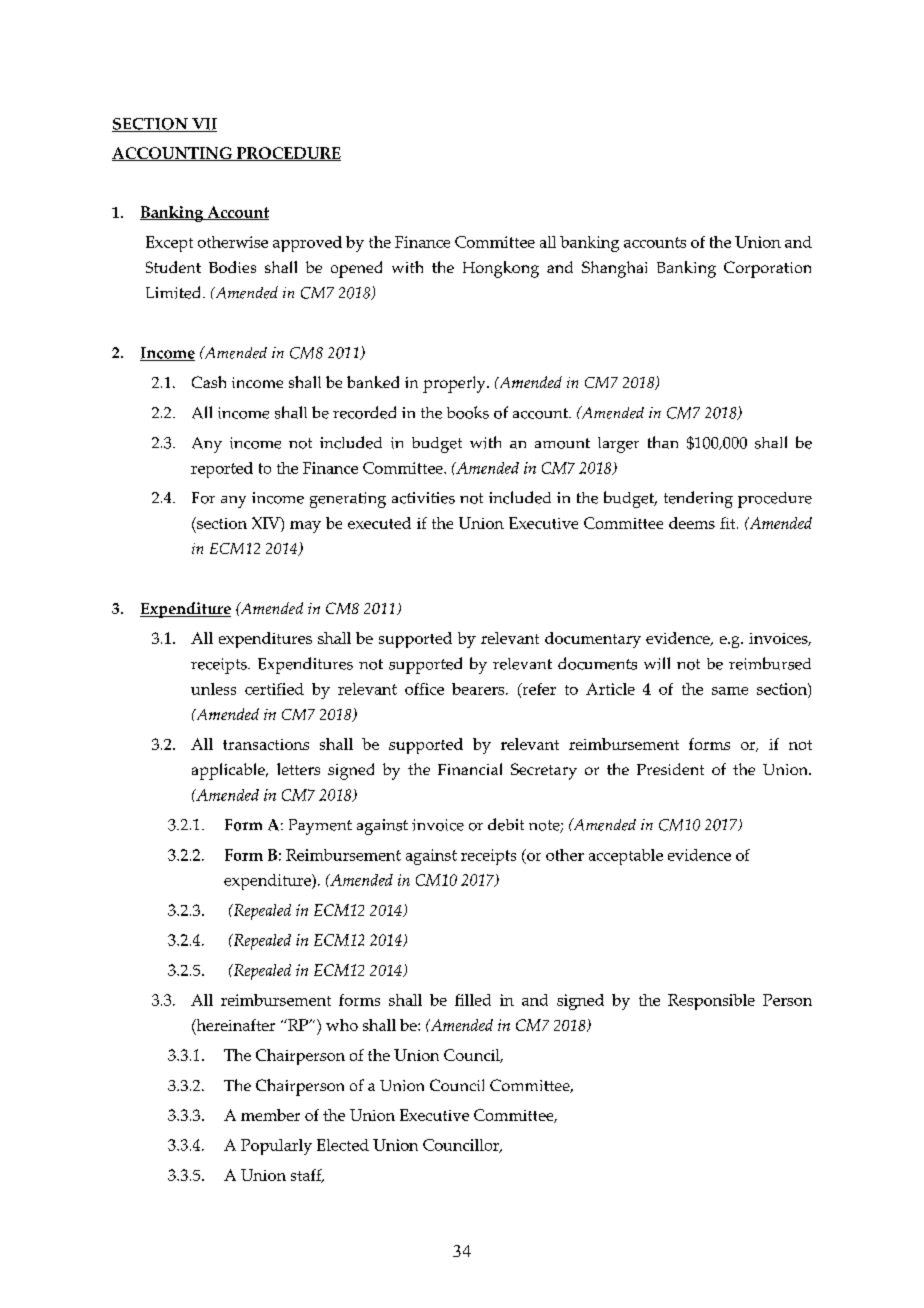 The height and width of the screenshot is (1308, 924). What do you see at coordinates (276, 1147) in the screenshot?
I see `Popularly` at bounding box center [276, 1147].
